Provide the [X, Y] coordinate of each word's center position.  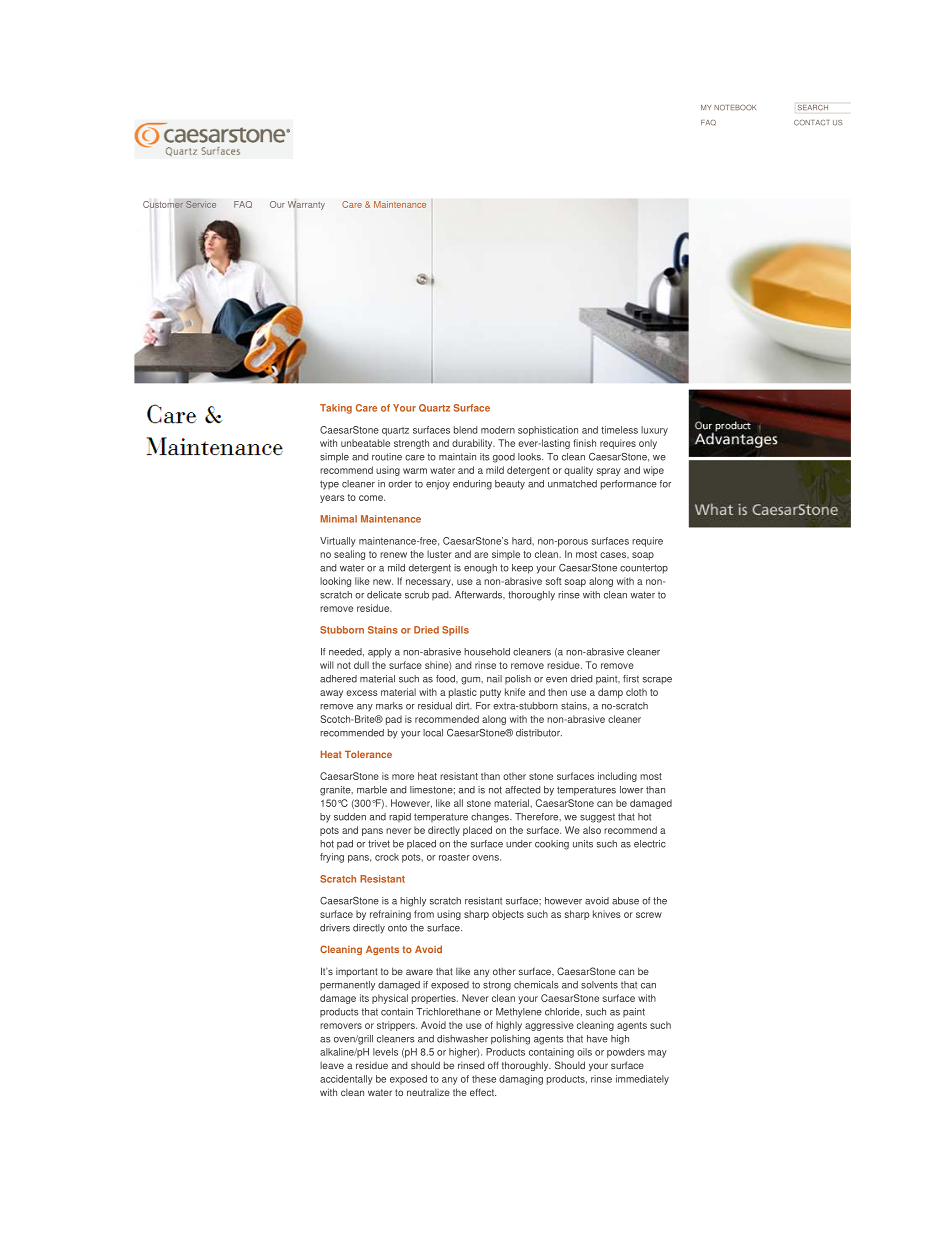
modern [498, 430]
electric [650, 844]
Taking [336, 409]
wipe [653, 471]
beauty [510, 485]
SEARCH [813, 108]
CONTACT [812, 123]
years [332, 499]
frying [332, 858]
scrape [657, 681]
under [519, 844]
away [331, 694]
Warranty [306, 205]
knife [515, 692]
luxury [654, 431]
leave [332, 1065]
